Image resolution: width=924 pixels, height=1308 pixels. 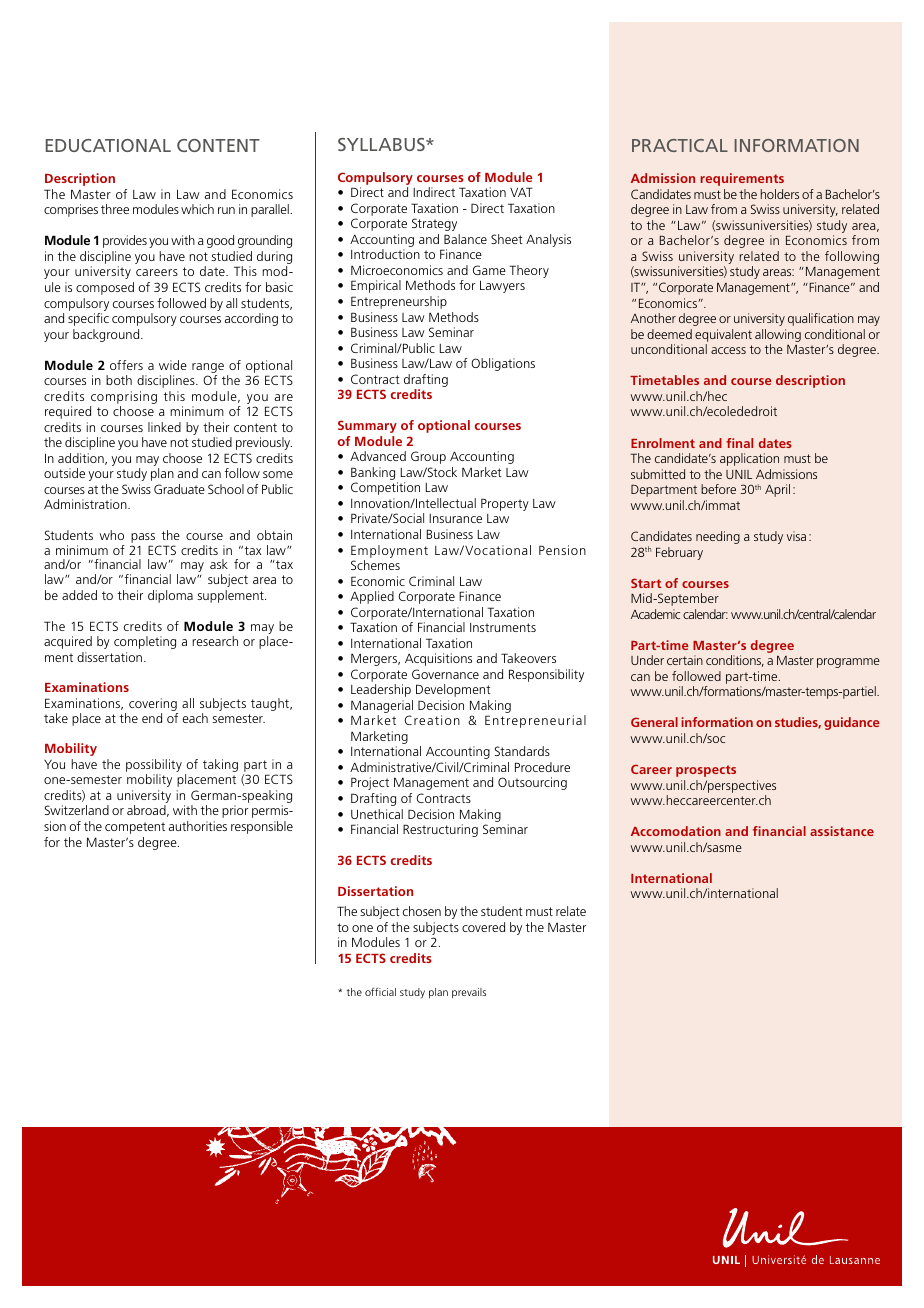 I want to click on guidance, so click(x=852, y=723).
